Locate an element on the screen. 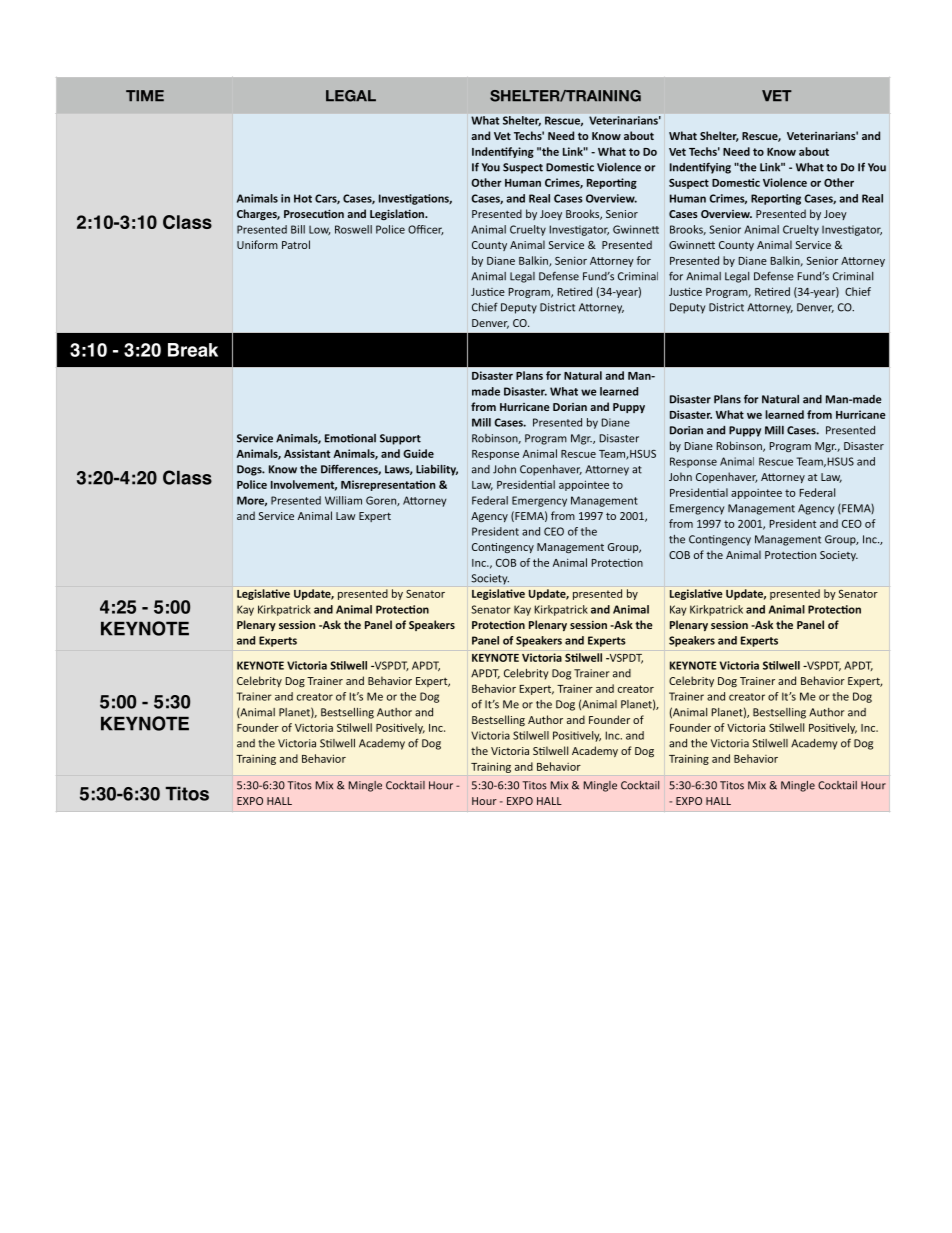 This screenshot has height=1233, width=952. Uniform is located at coordinates (257, 244).
